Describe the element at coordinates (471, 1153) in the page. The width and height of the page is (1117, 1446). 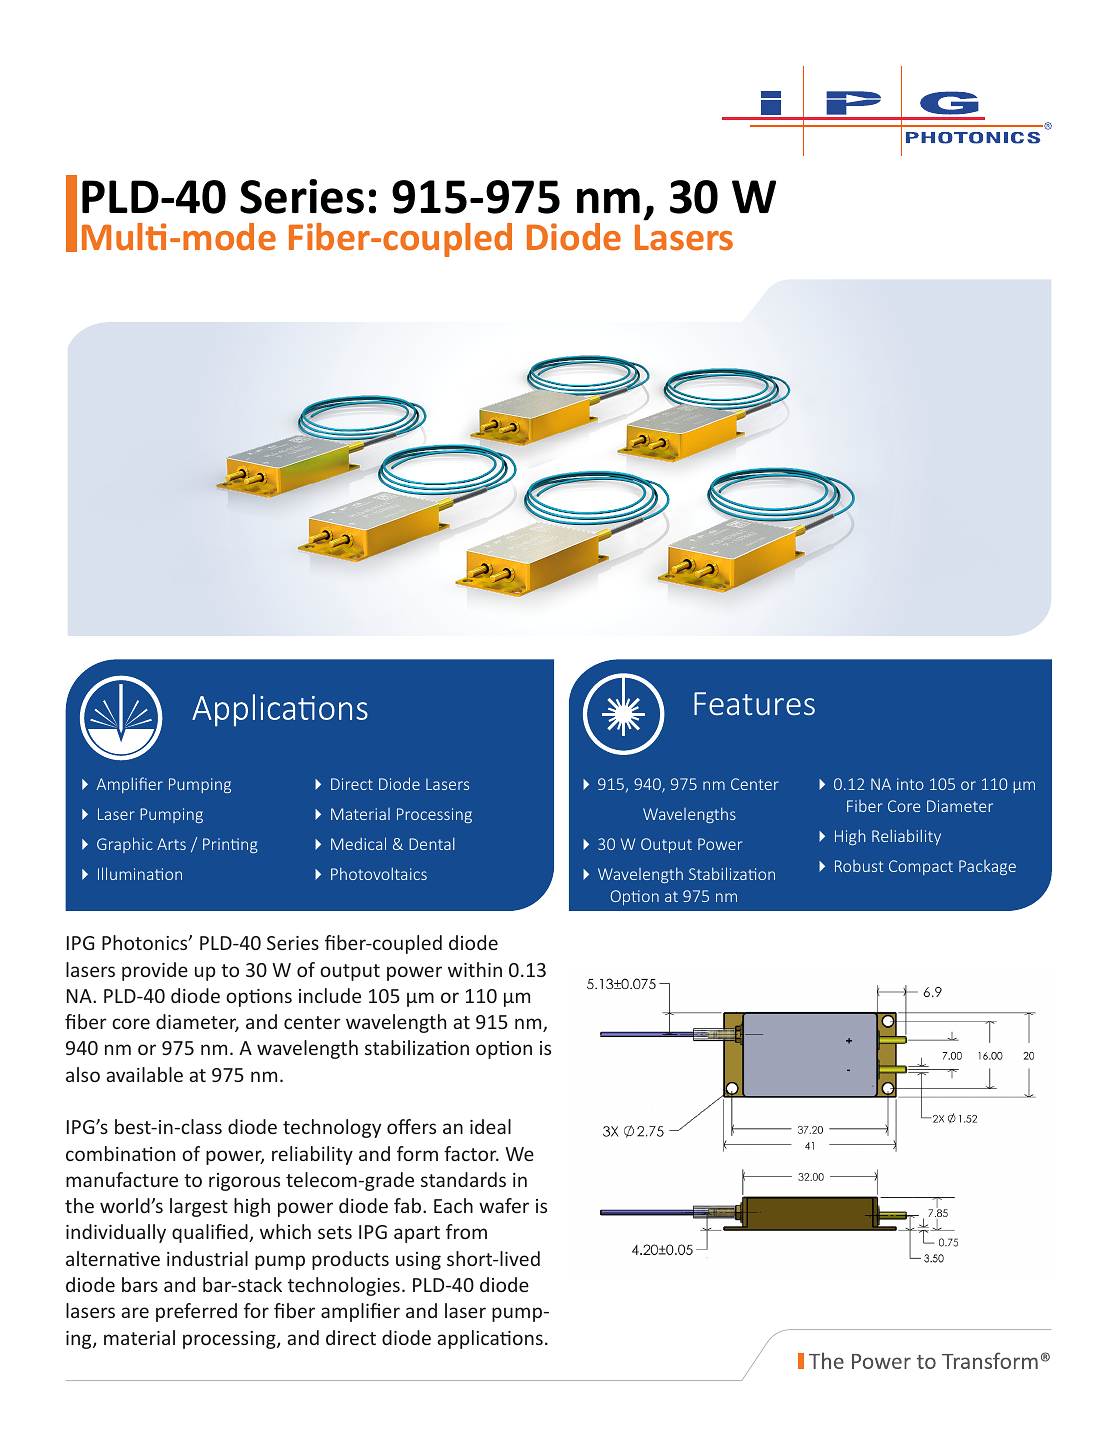
I see `factor` at that location.
